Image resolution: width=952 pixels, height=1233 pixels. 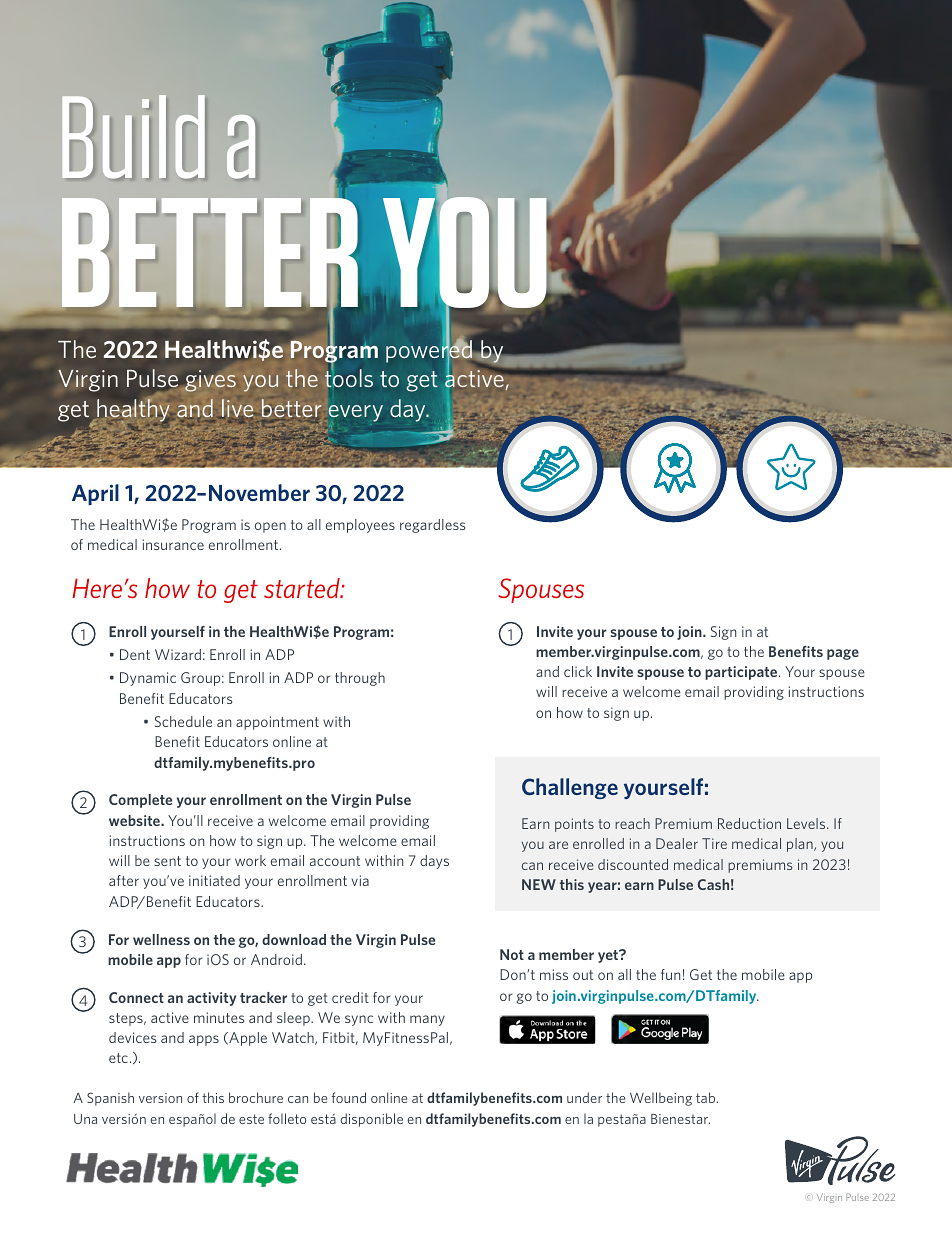 I want to click on Build, so click(x=133, y=136).
